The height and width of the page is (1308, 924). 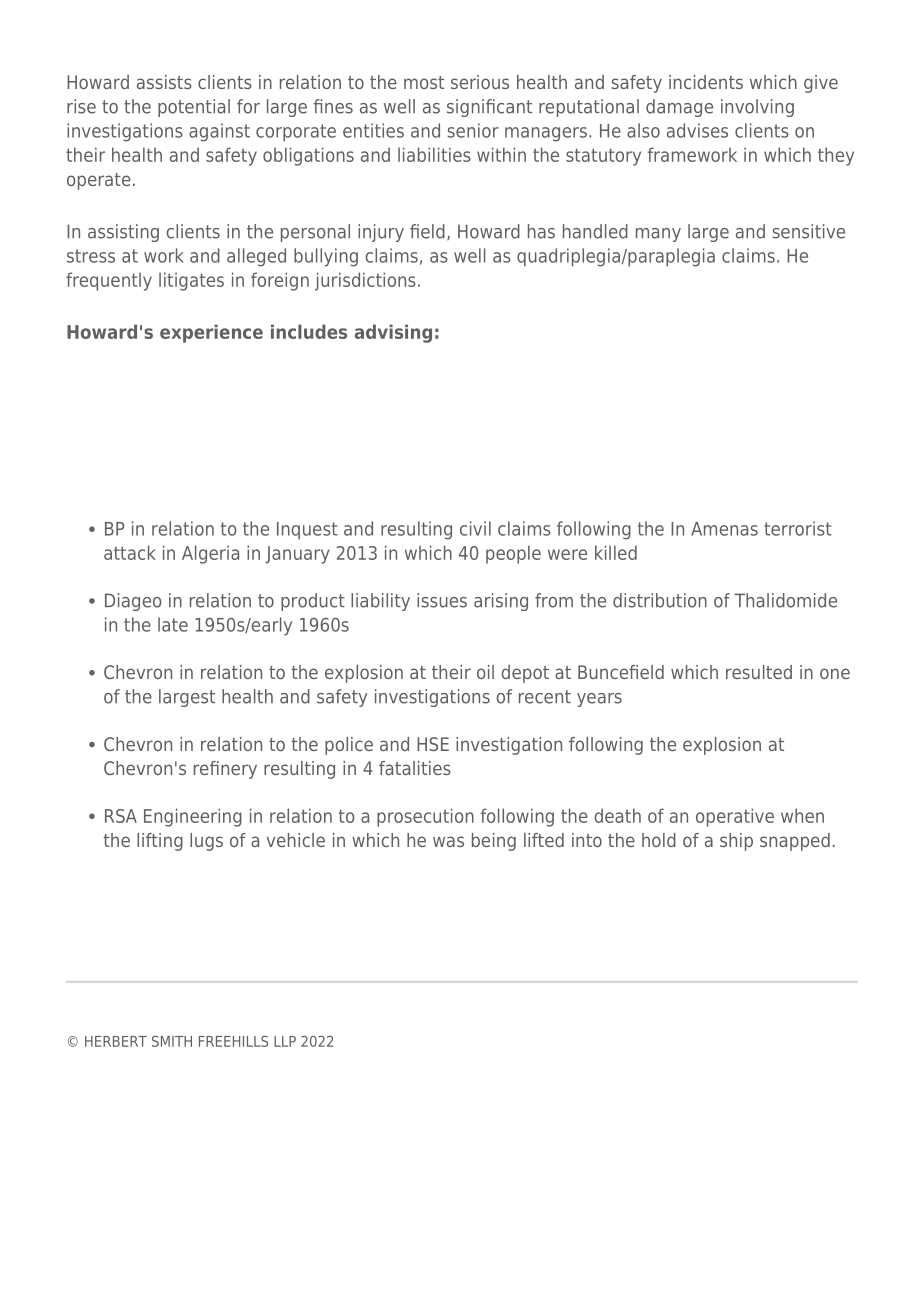 I want to click on potential, so click(x=194, y=108).
